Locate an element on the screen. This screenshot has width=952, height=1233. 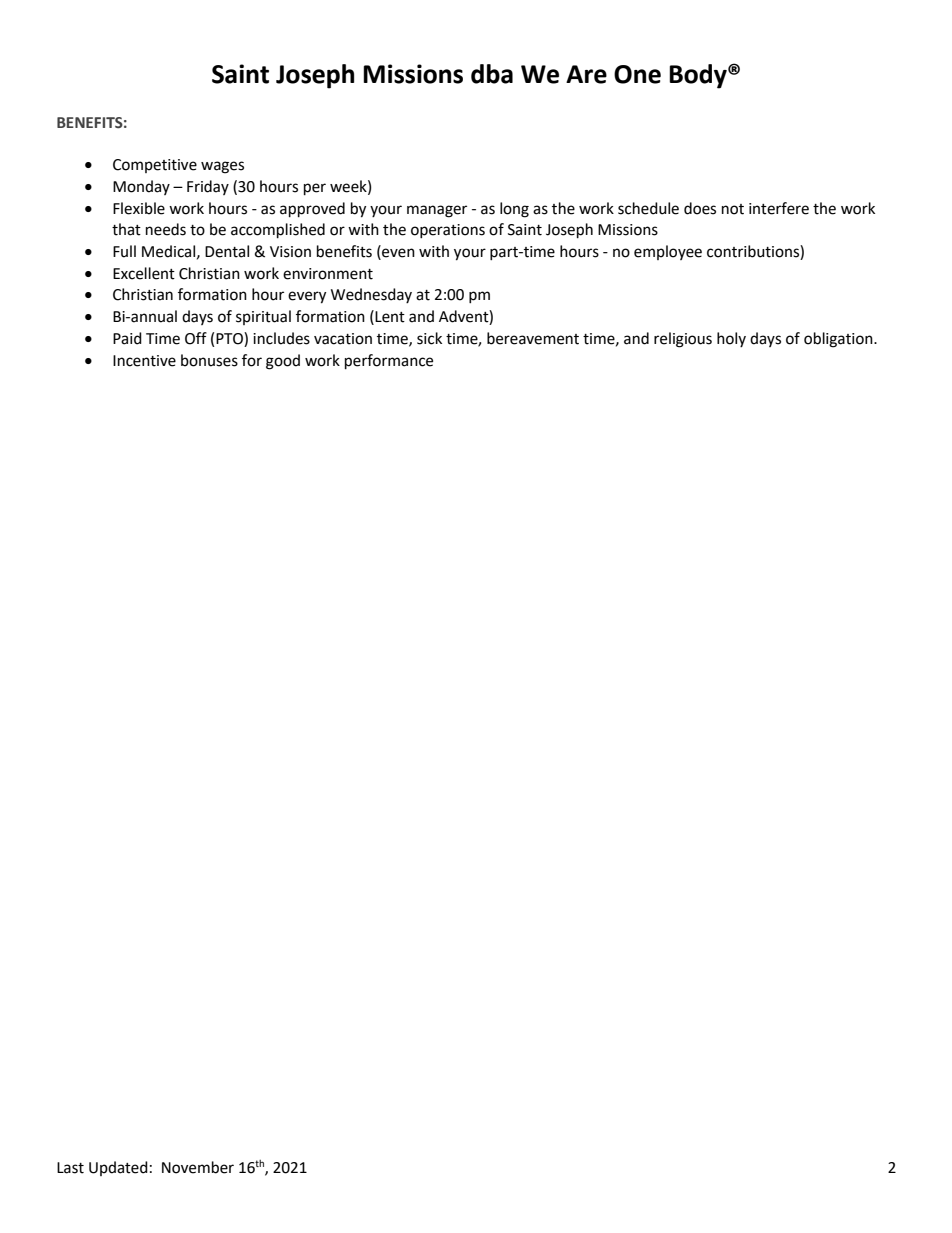
religious is located at coordinates (683, 340).
